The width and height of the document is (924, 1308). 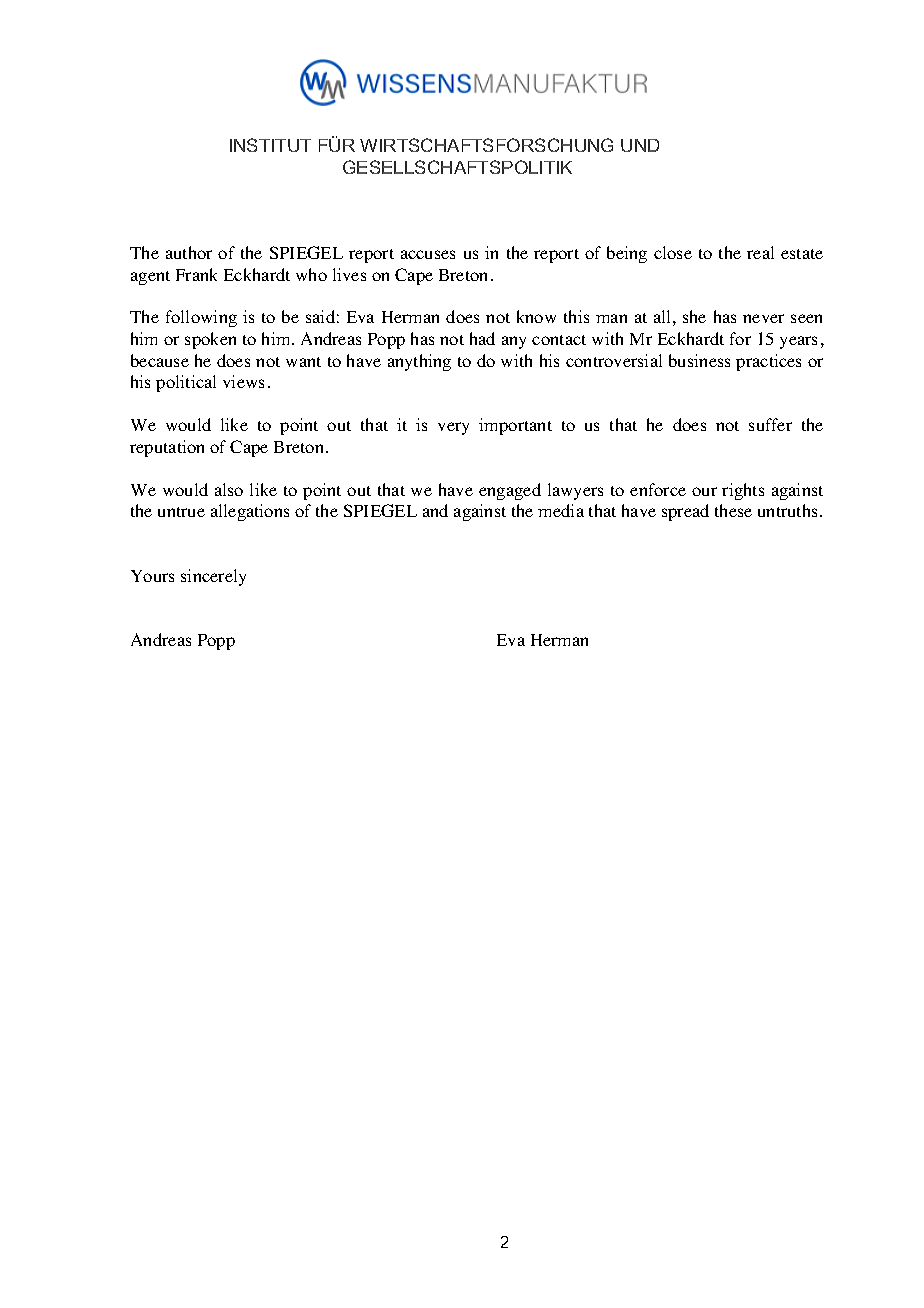 What do you see at coordinates (453, 428) in the document?
I see `very` at bounding box center [453, 428].
